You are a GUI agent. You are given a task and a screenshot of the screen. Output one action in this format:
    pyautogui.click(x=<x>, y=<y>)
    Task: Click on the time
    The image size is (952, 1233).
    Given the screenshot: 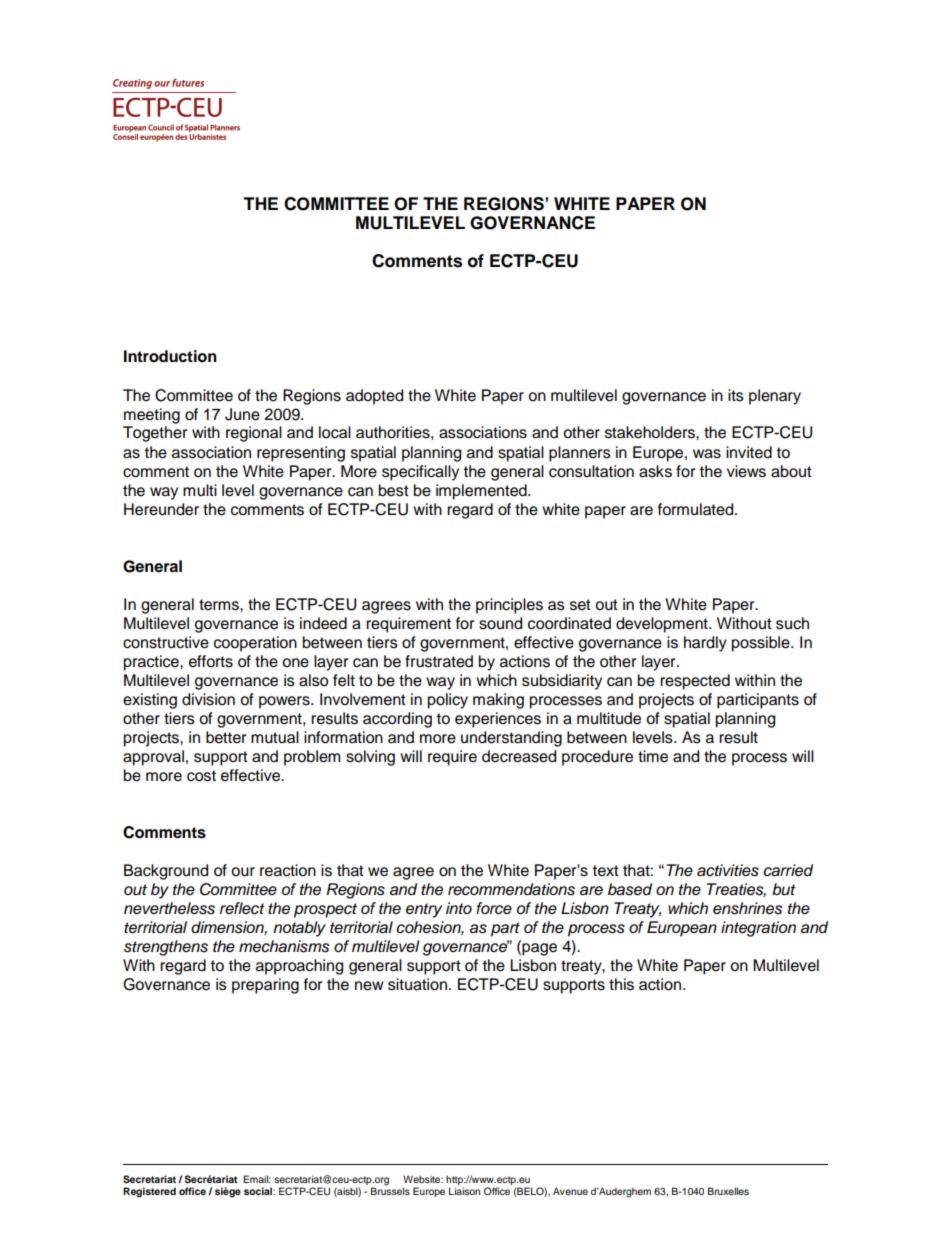 What is the action you would take?
    pyautogui.click(x=653, y=756)
